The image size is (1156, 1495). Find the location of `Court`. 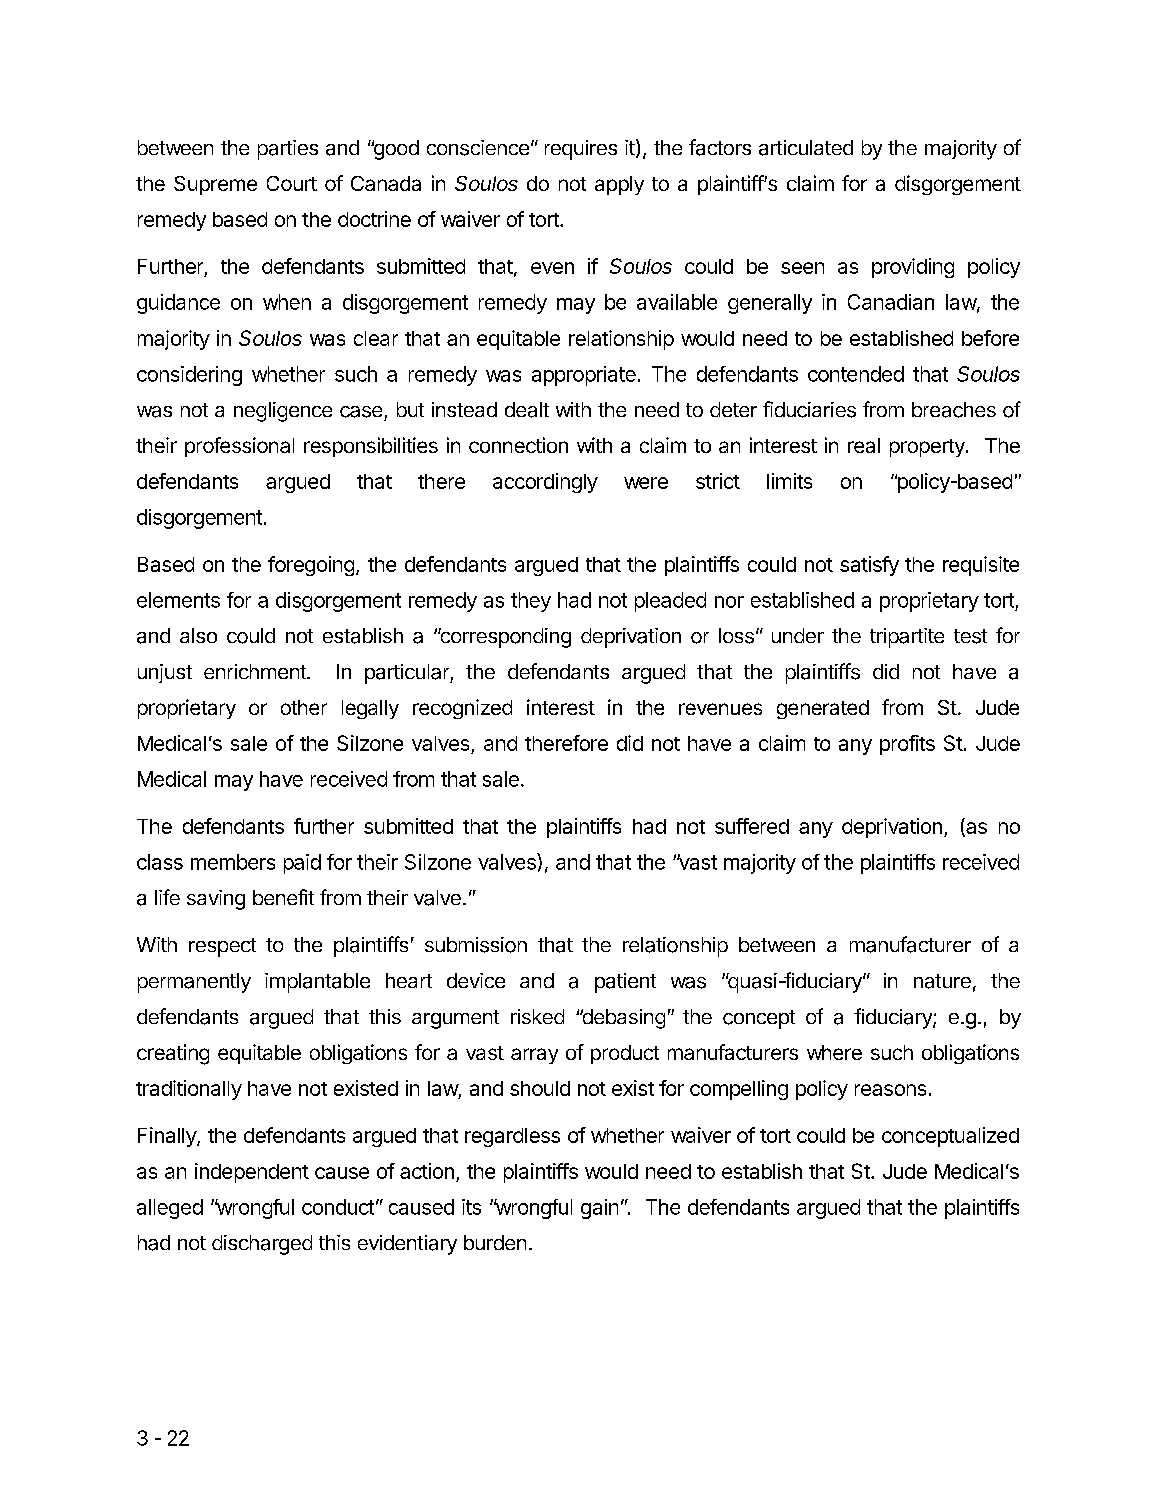

Court is located at coordinates (292, 183).
